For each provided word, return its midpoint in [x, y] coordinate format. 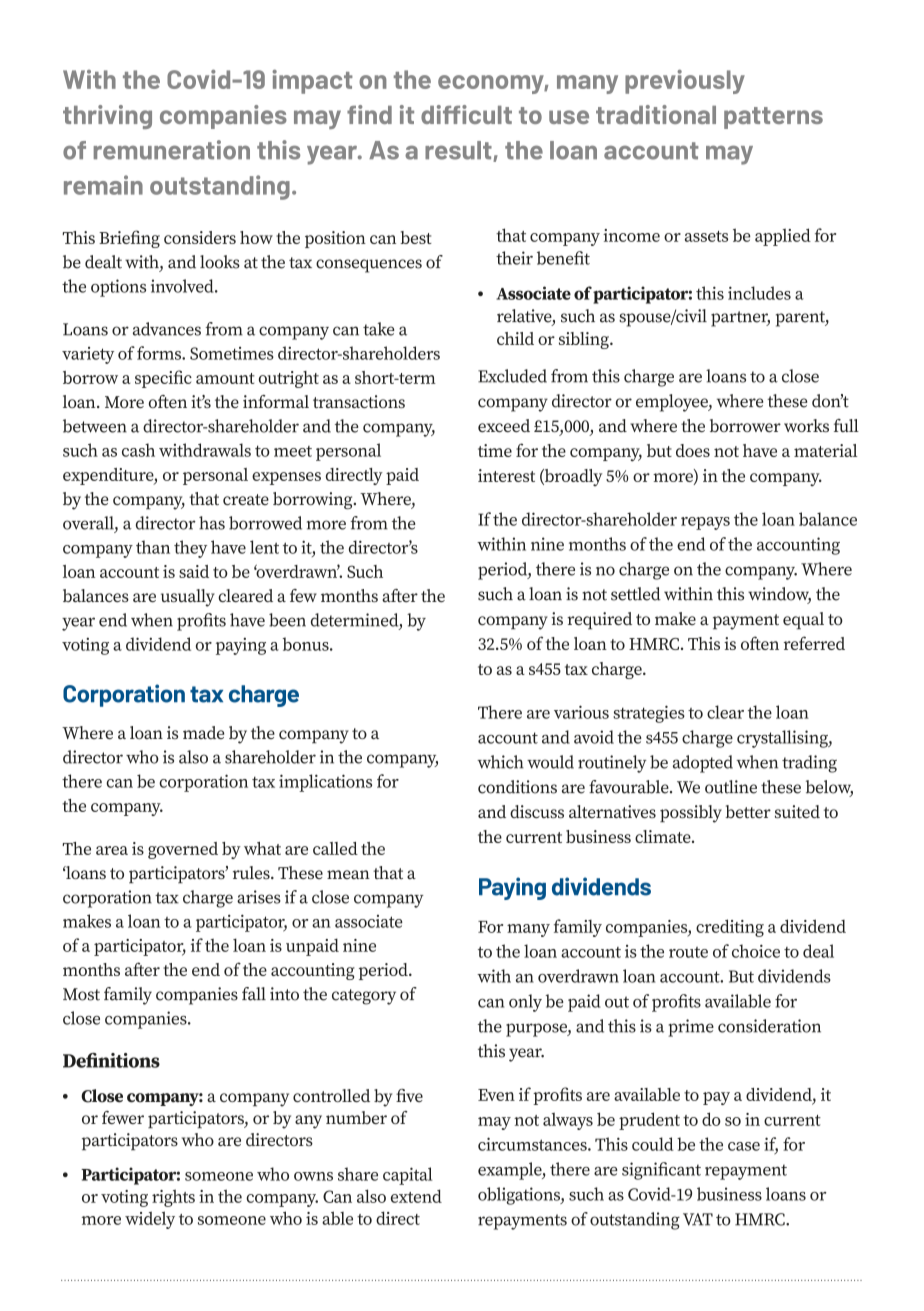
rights [173, 1198]
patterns [773, 118]
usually [188, 598]
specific [163, 379]
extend [416, 1196]
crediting [730, 928]
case [744, 1146]
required [599, 620]
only [525, 1003]
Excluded [512, 376]
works [806, 425]
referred [814, 643]
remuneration [172, 150]
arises [259, 897]
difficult [466, 114]
